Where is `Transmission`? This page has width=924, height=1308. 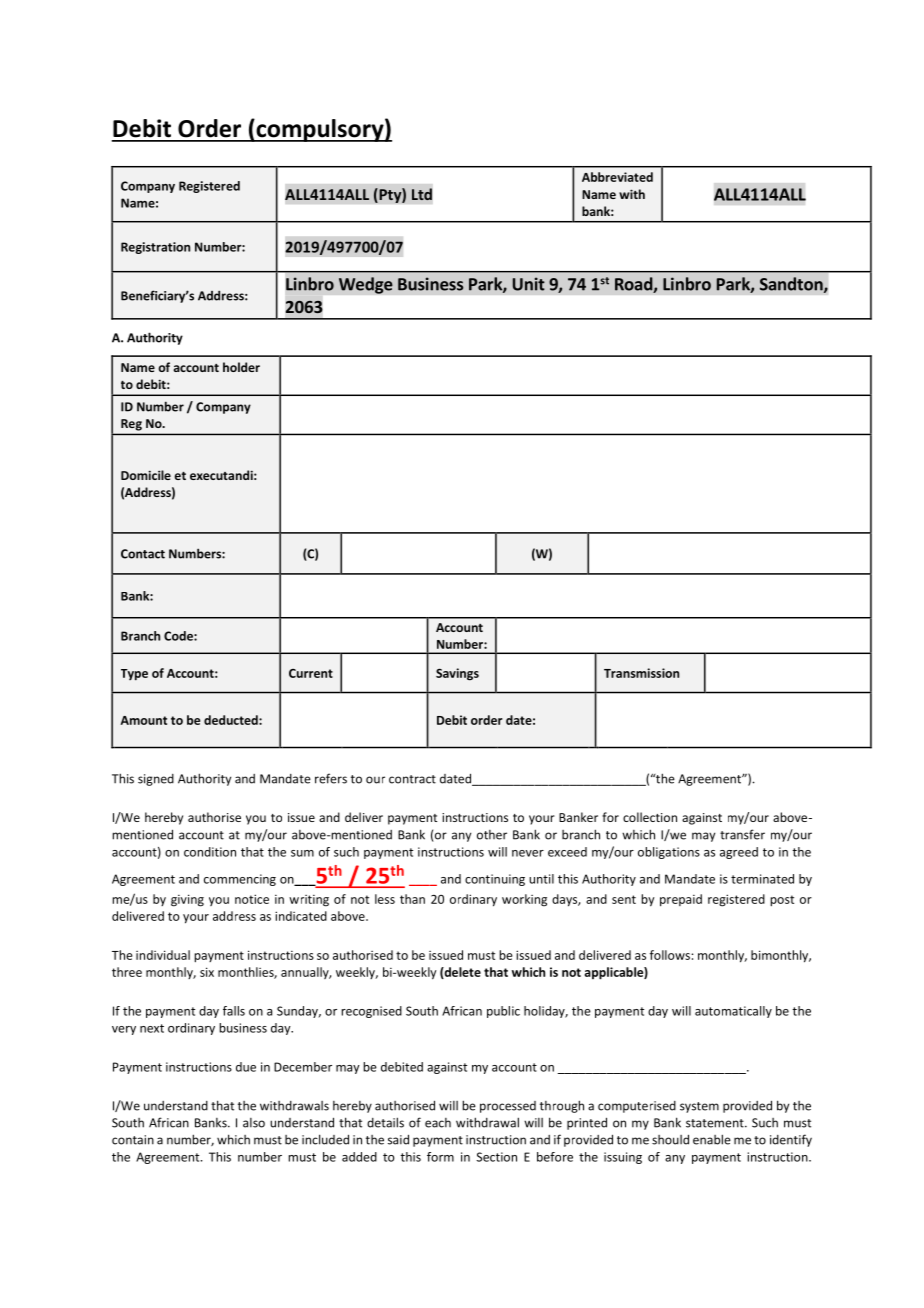
Transmission is located at coordinates (641, 673).
